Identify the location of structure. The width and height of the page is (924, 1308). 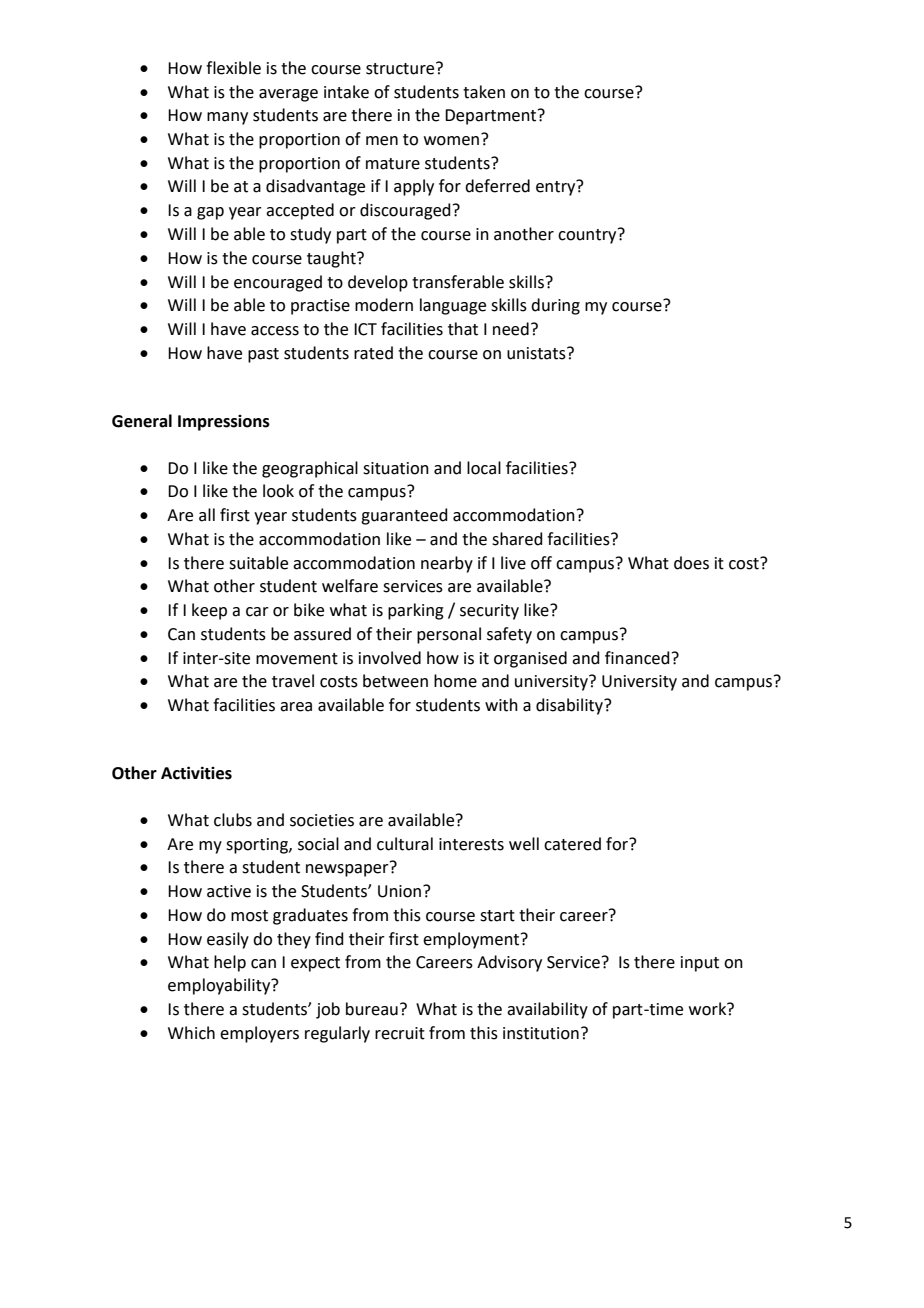
(401, 68).
